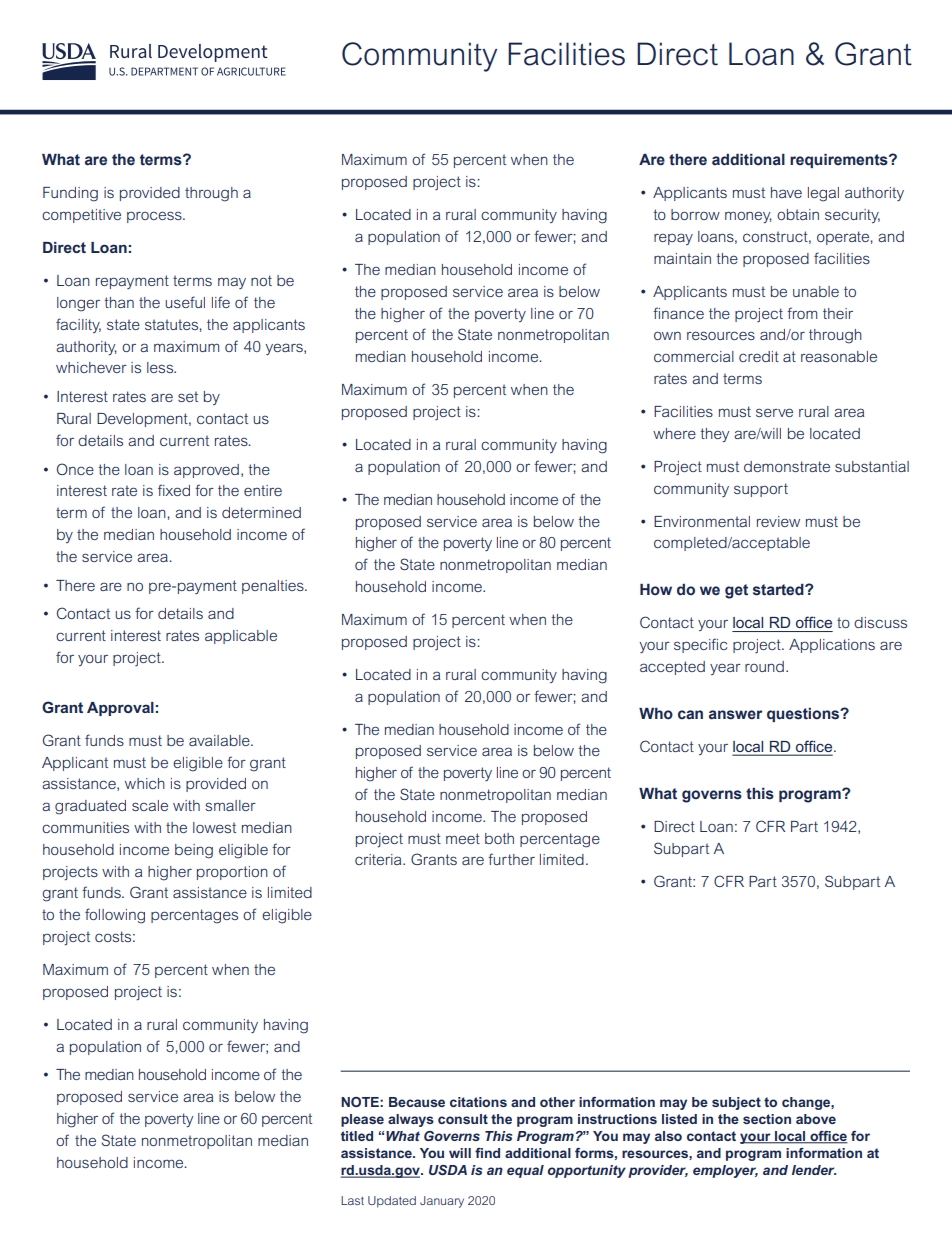 The width and height of the screenshot is (952, 1233). I want to click on subject, so click(736, 1103).
